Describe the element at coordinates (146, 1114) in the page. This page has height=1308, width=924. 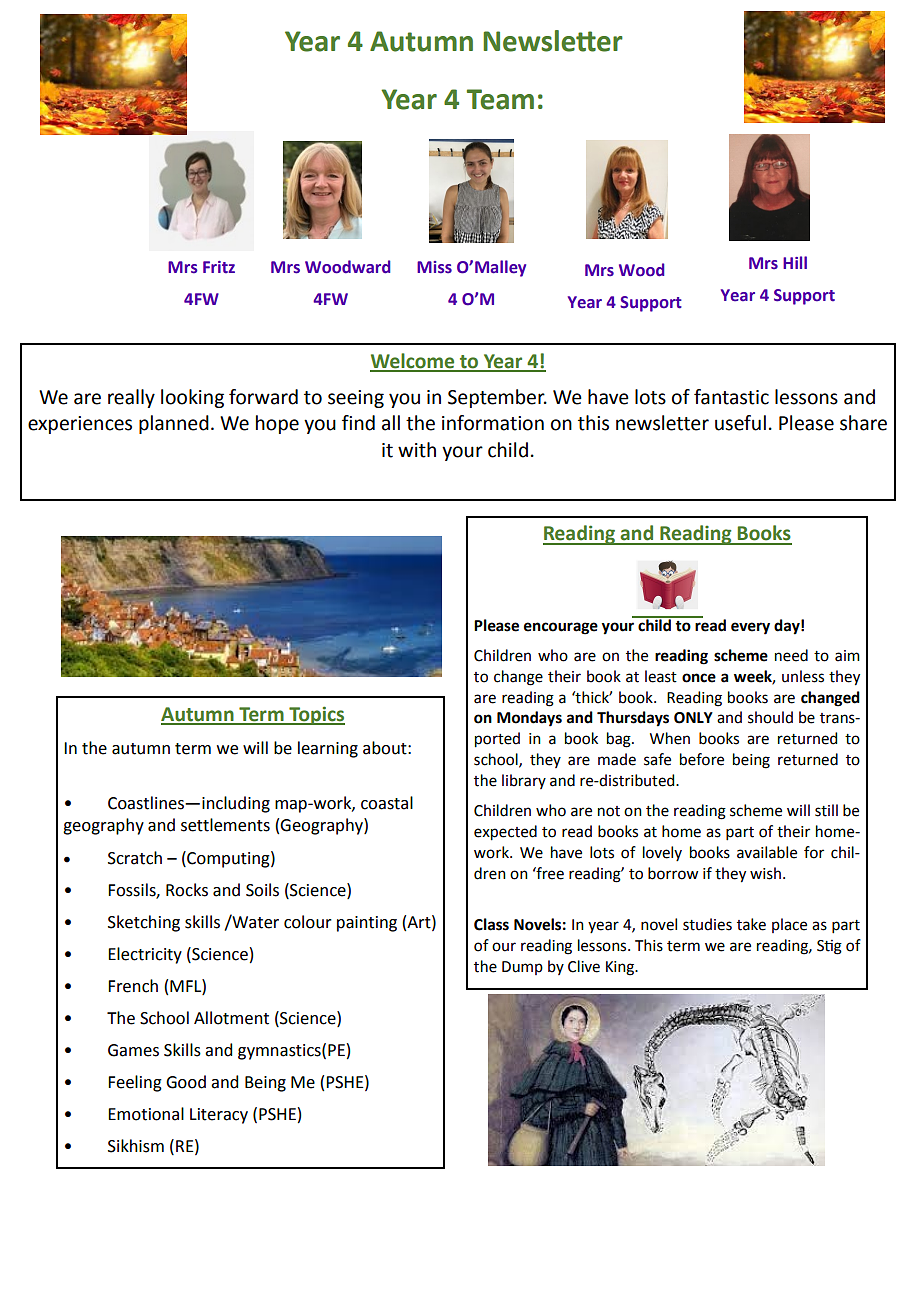
I see `Emotional` at that location.
